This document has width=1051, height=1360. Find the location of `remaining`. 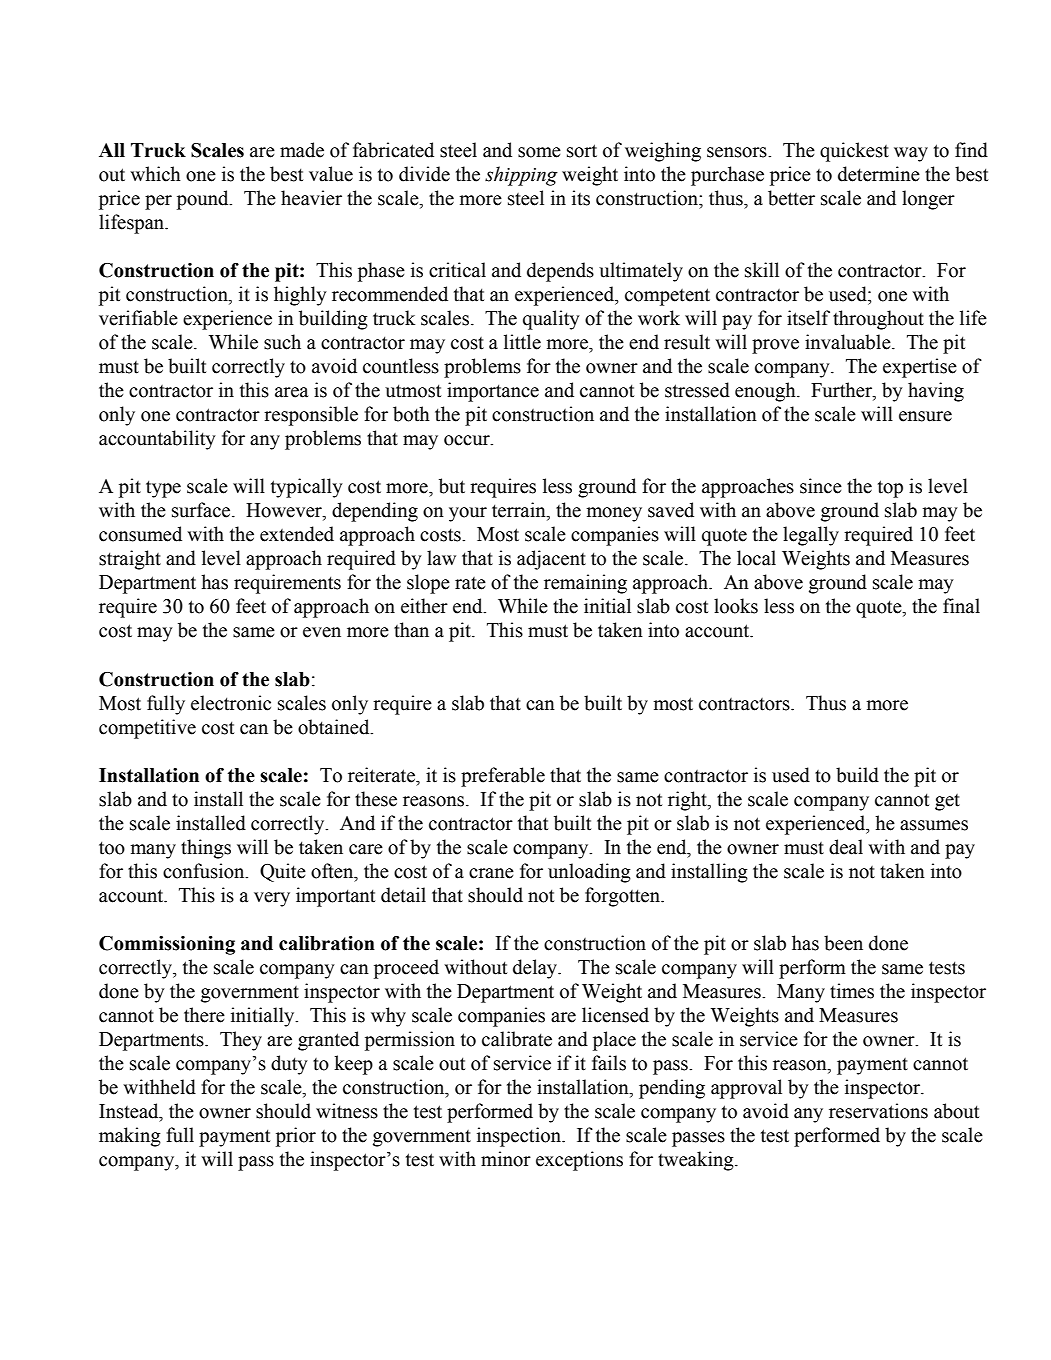

remaining is located at coordinates (585, 584).
